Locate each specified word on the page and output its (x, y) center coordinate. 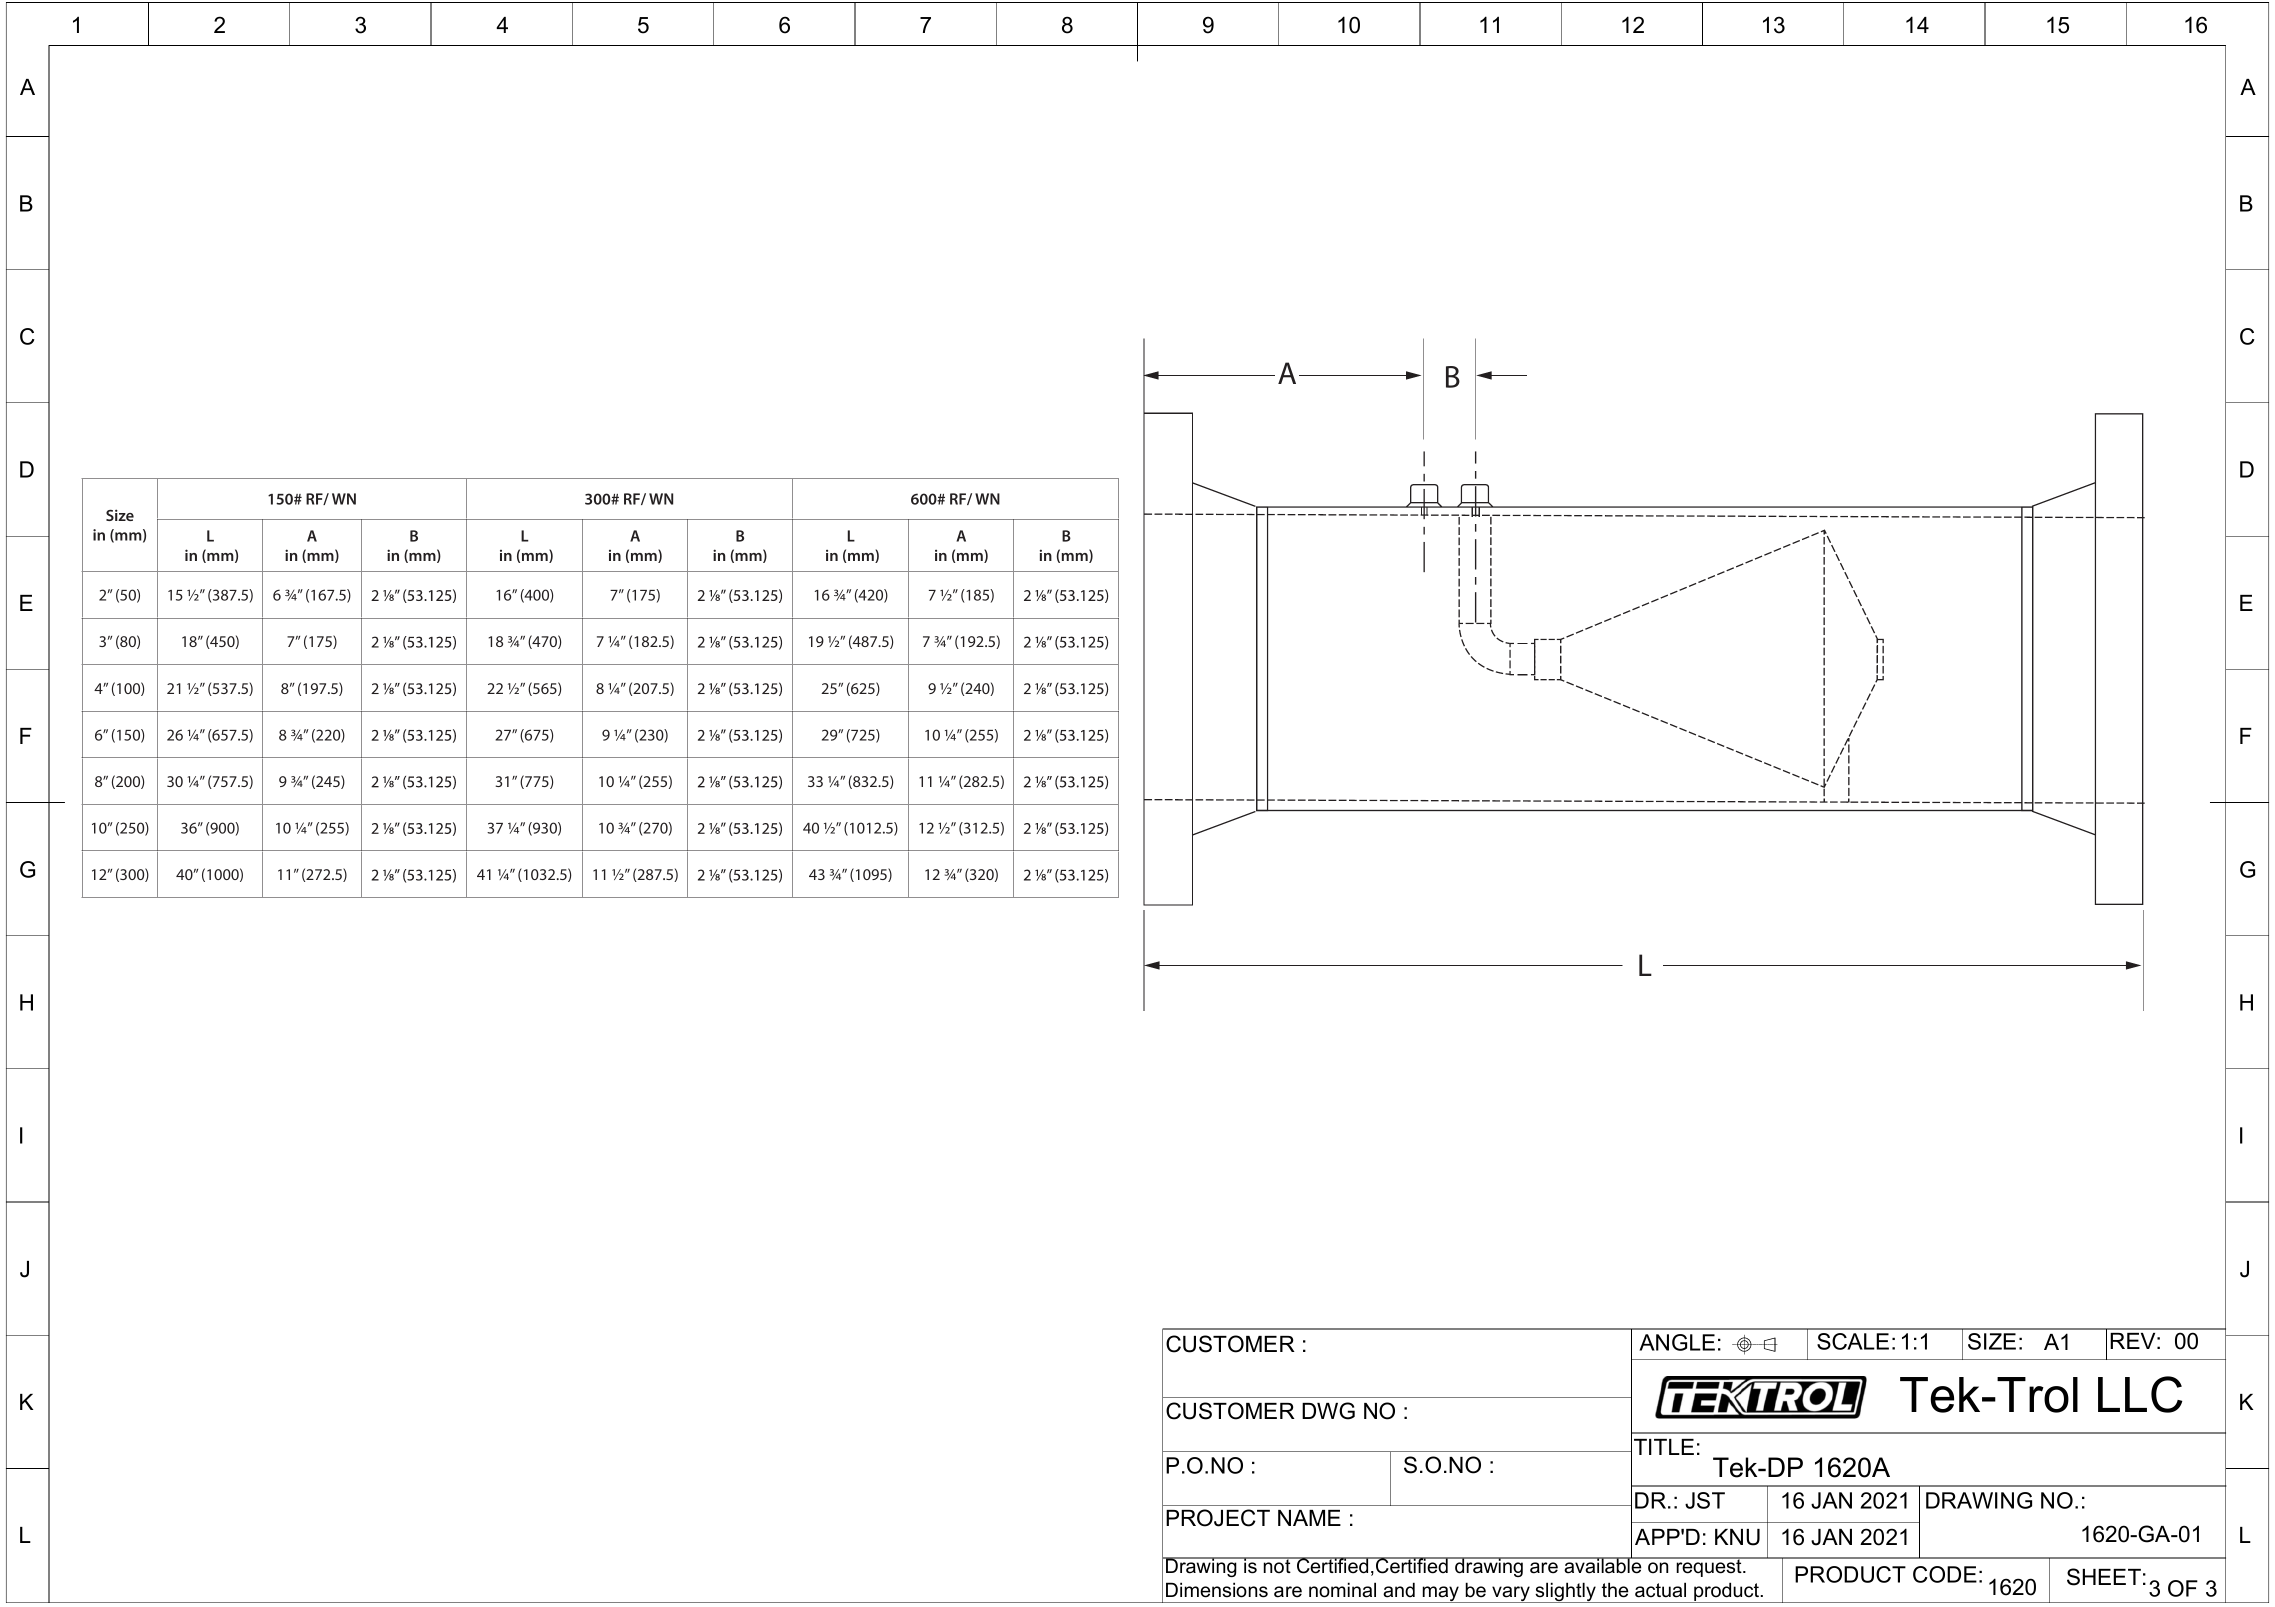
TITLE (1664, 1447)
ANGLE (1677, 1342)
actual (1660, 1590)
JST (1705, 1500)
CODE (1945, 1574)
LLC (2140, 1394)
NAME (1309, 1518)
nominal (1342, 1590)
